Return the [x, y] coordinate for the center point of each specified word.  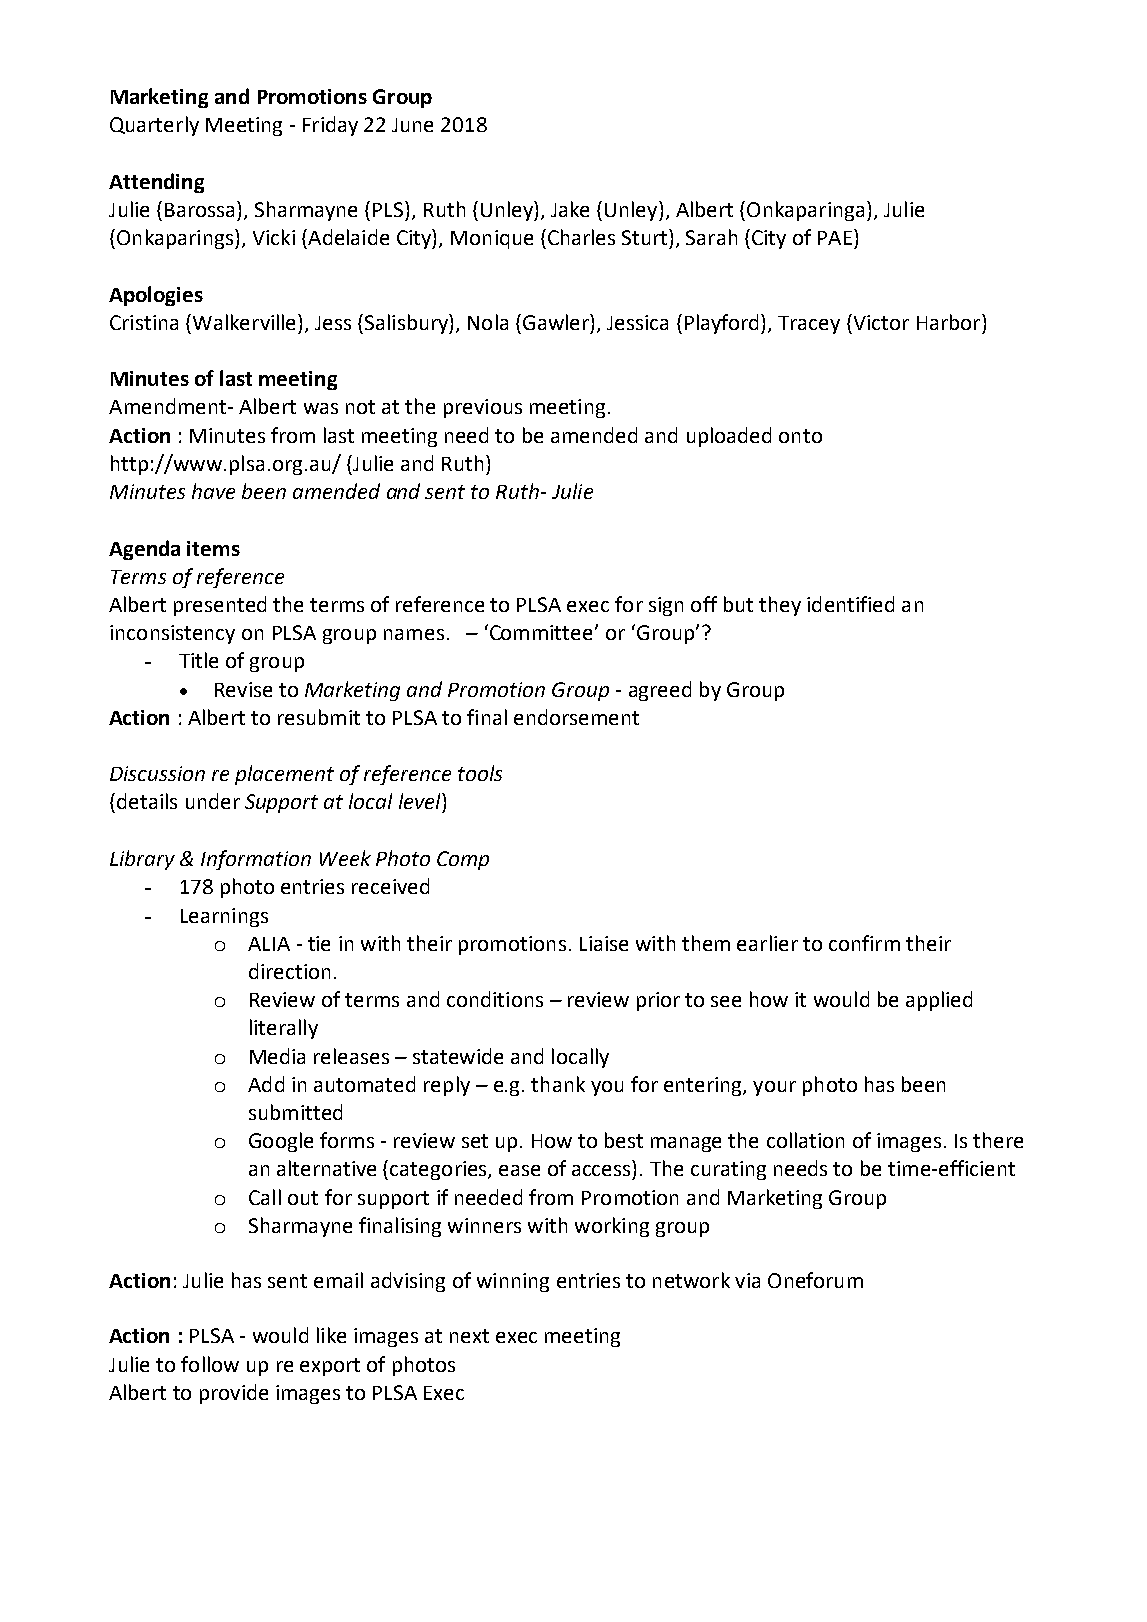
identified [850, 604]
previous [483, 408]
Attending [156, 183]
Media [277, 1056]
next [469, 1336]
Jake [570, 209]
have [213, 491]
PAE [835, 238]
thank [558, 1084]
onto [800, 436]
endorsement [576, 717]
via [747, 1280]
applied [939, 1001]
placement [284, 775]
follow [210, 1364]
